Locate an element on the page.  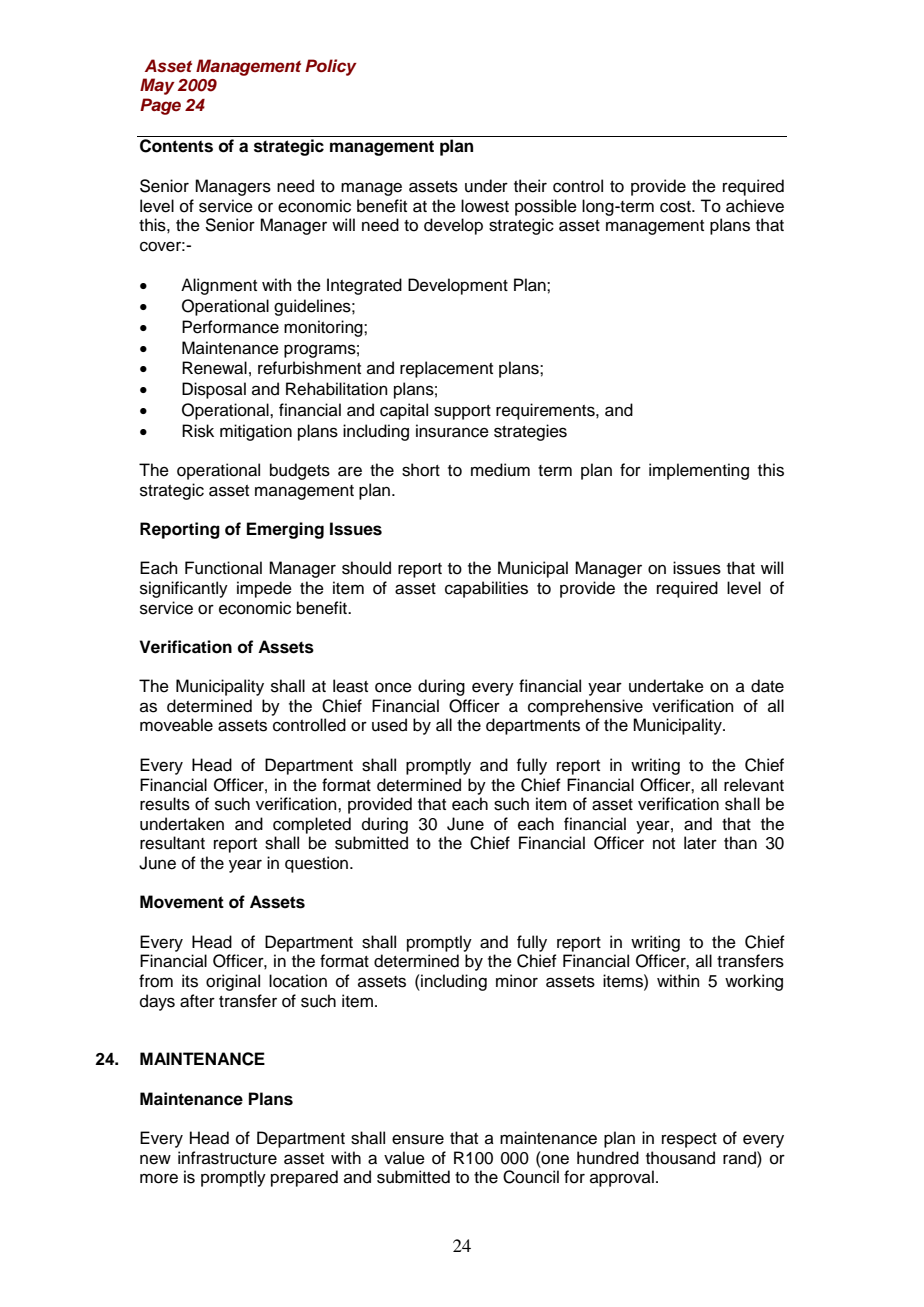
replacement is located at coordinates (446, 369).
